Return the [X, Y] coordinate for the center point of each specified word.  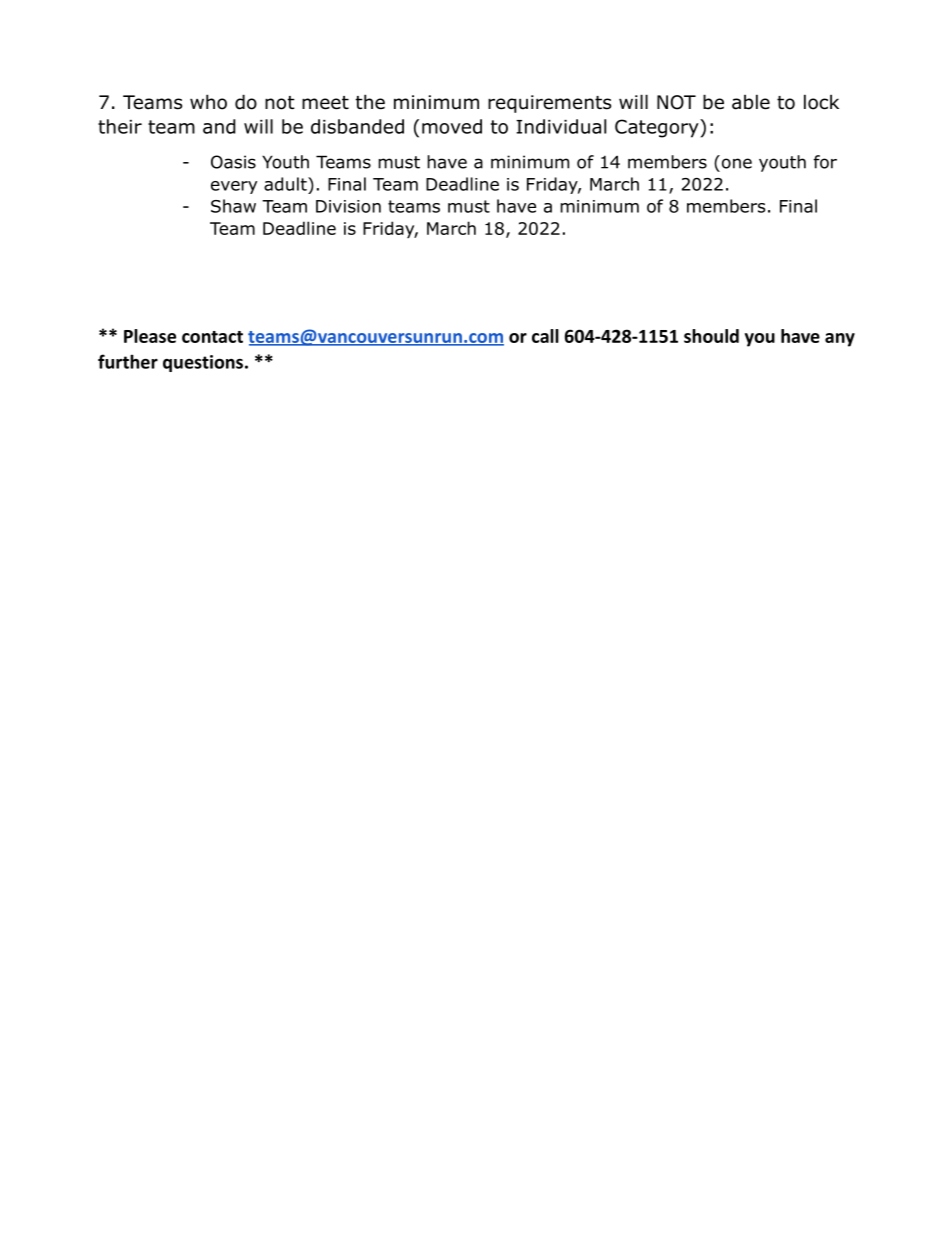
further [128, 361]
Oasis [233, 162]
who [208, 102]
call [545, 336]
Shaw [233, 206]
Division [348, 206]
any [840, 340]
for [825, 162]
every [234, 187]
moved [452, 126]
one [737, 163]
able [751, 102]
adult [286, 184]
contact [212, 337]
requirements [549, 104]
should [711, 336]
